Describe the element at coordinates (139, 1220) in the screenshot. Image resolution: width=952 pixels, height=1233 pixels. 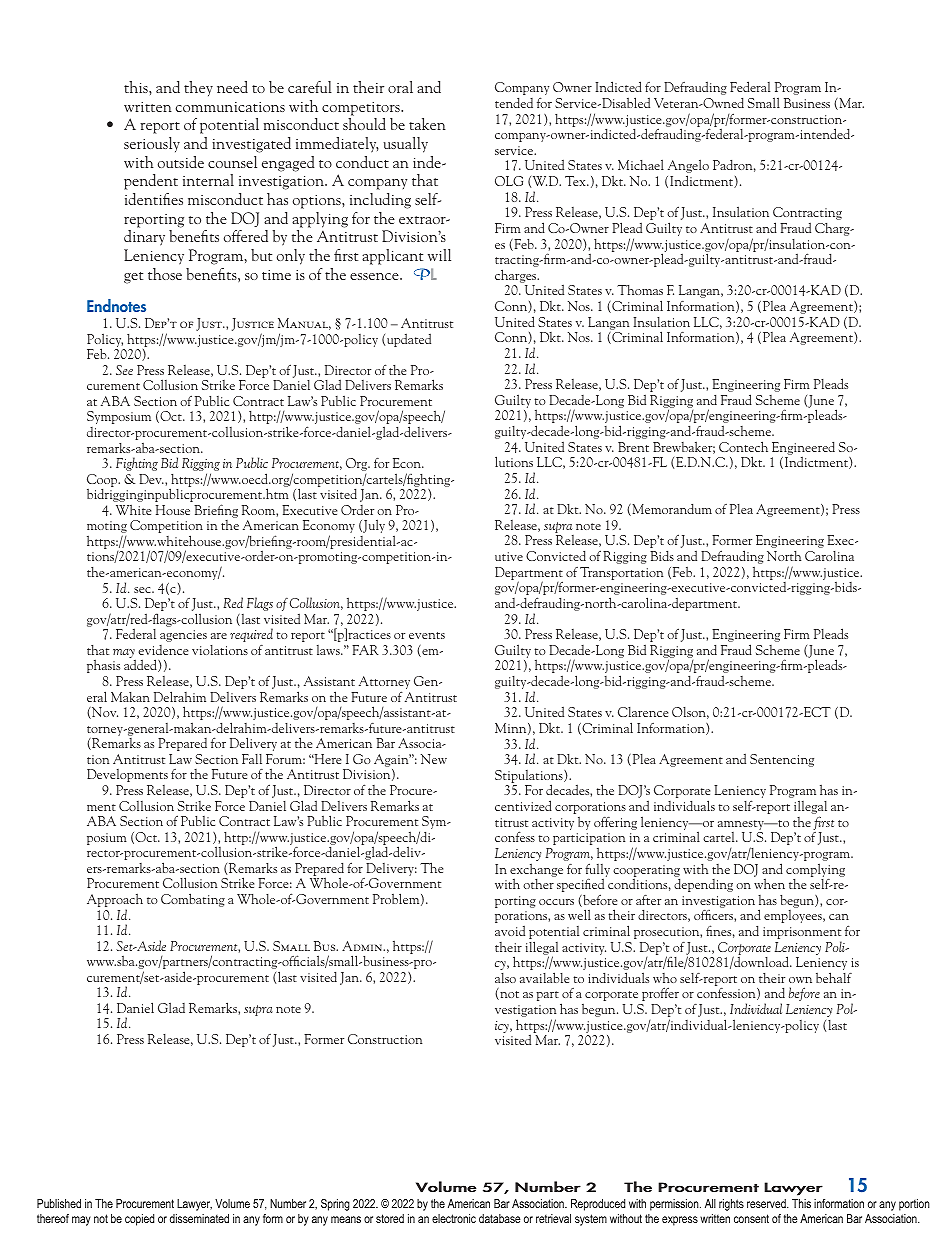
I see `copied` at that location.
